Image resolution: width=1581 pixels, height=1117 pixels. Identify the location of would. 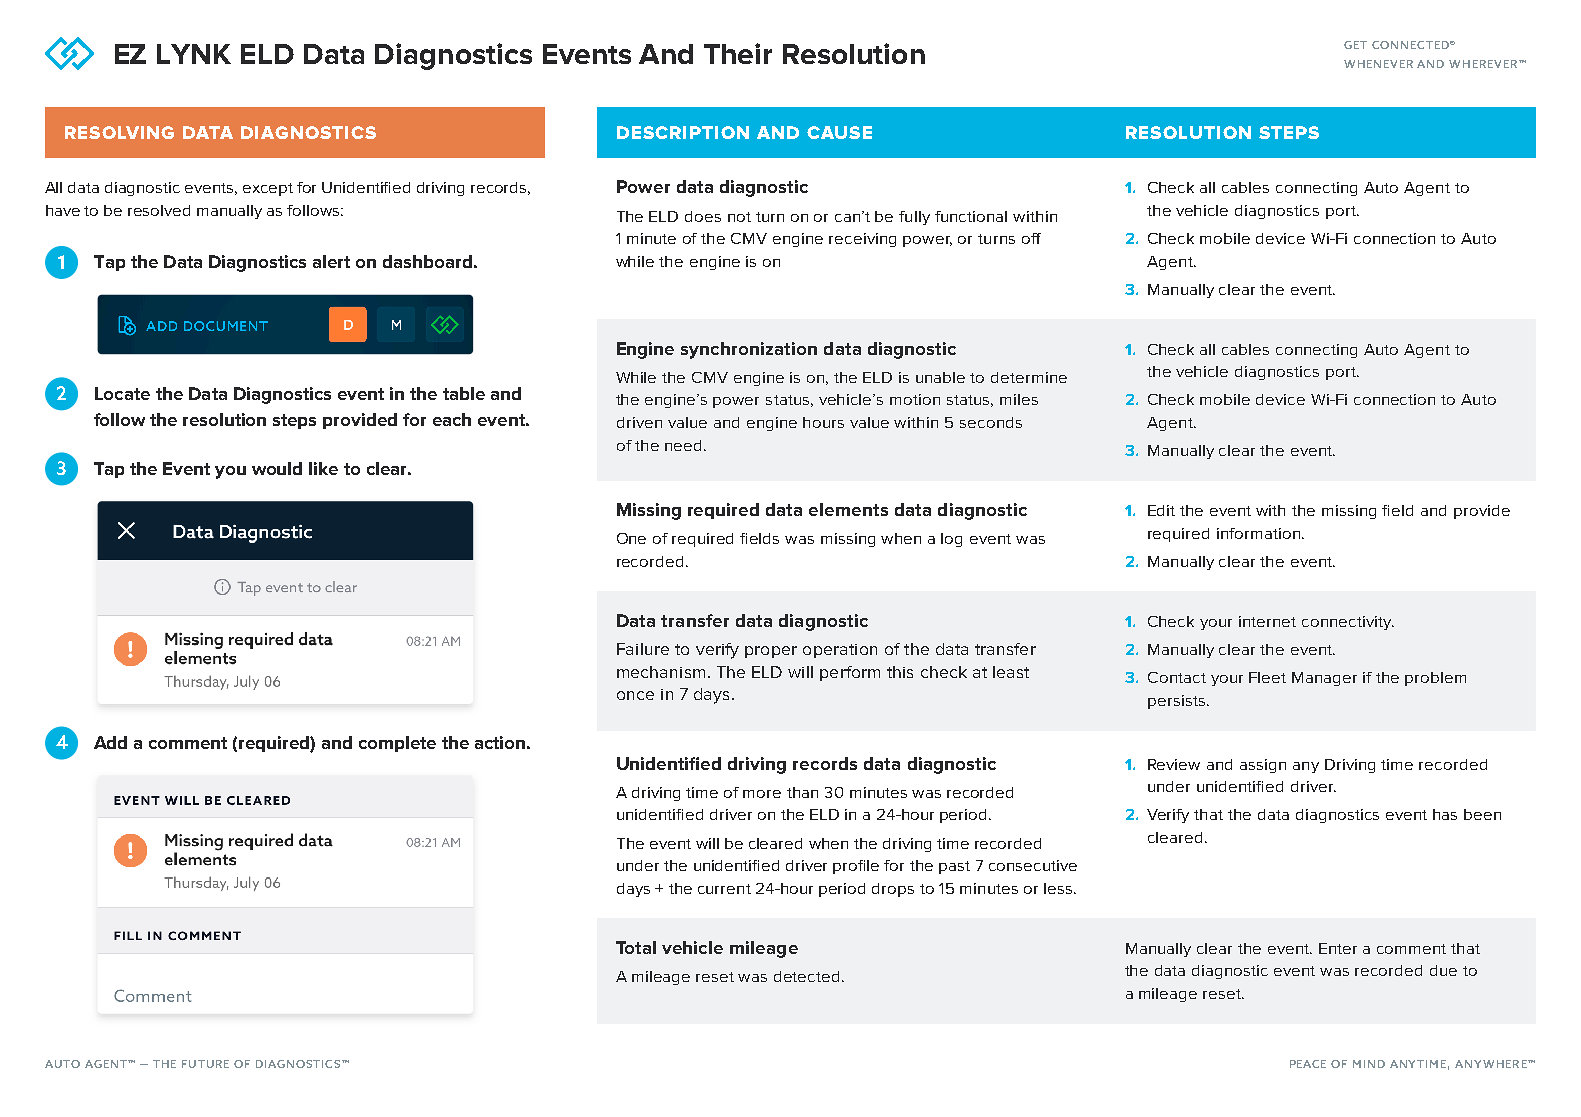
(277, 468).
